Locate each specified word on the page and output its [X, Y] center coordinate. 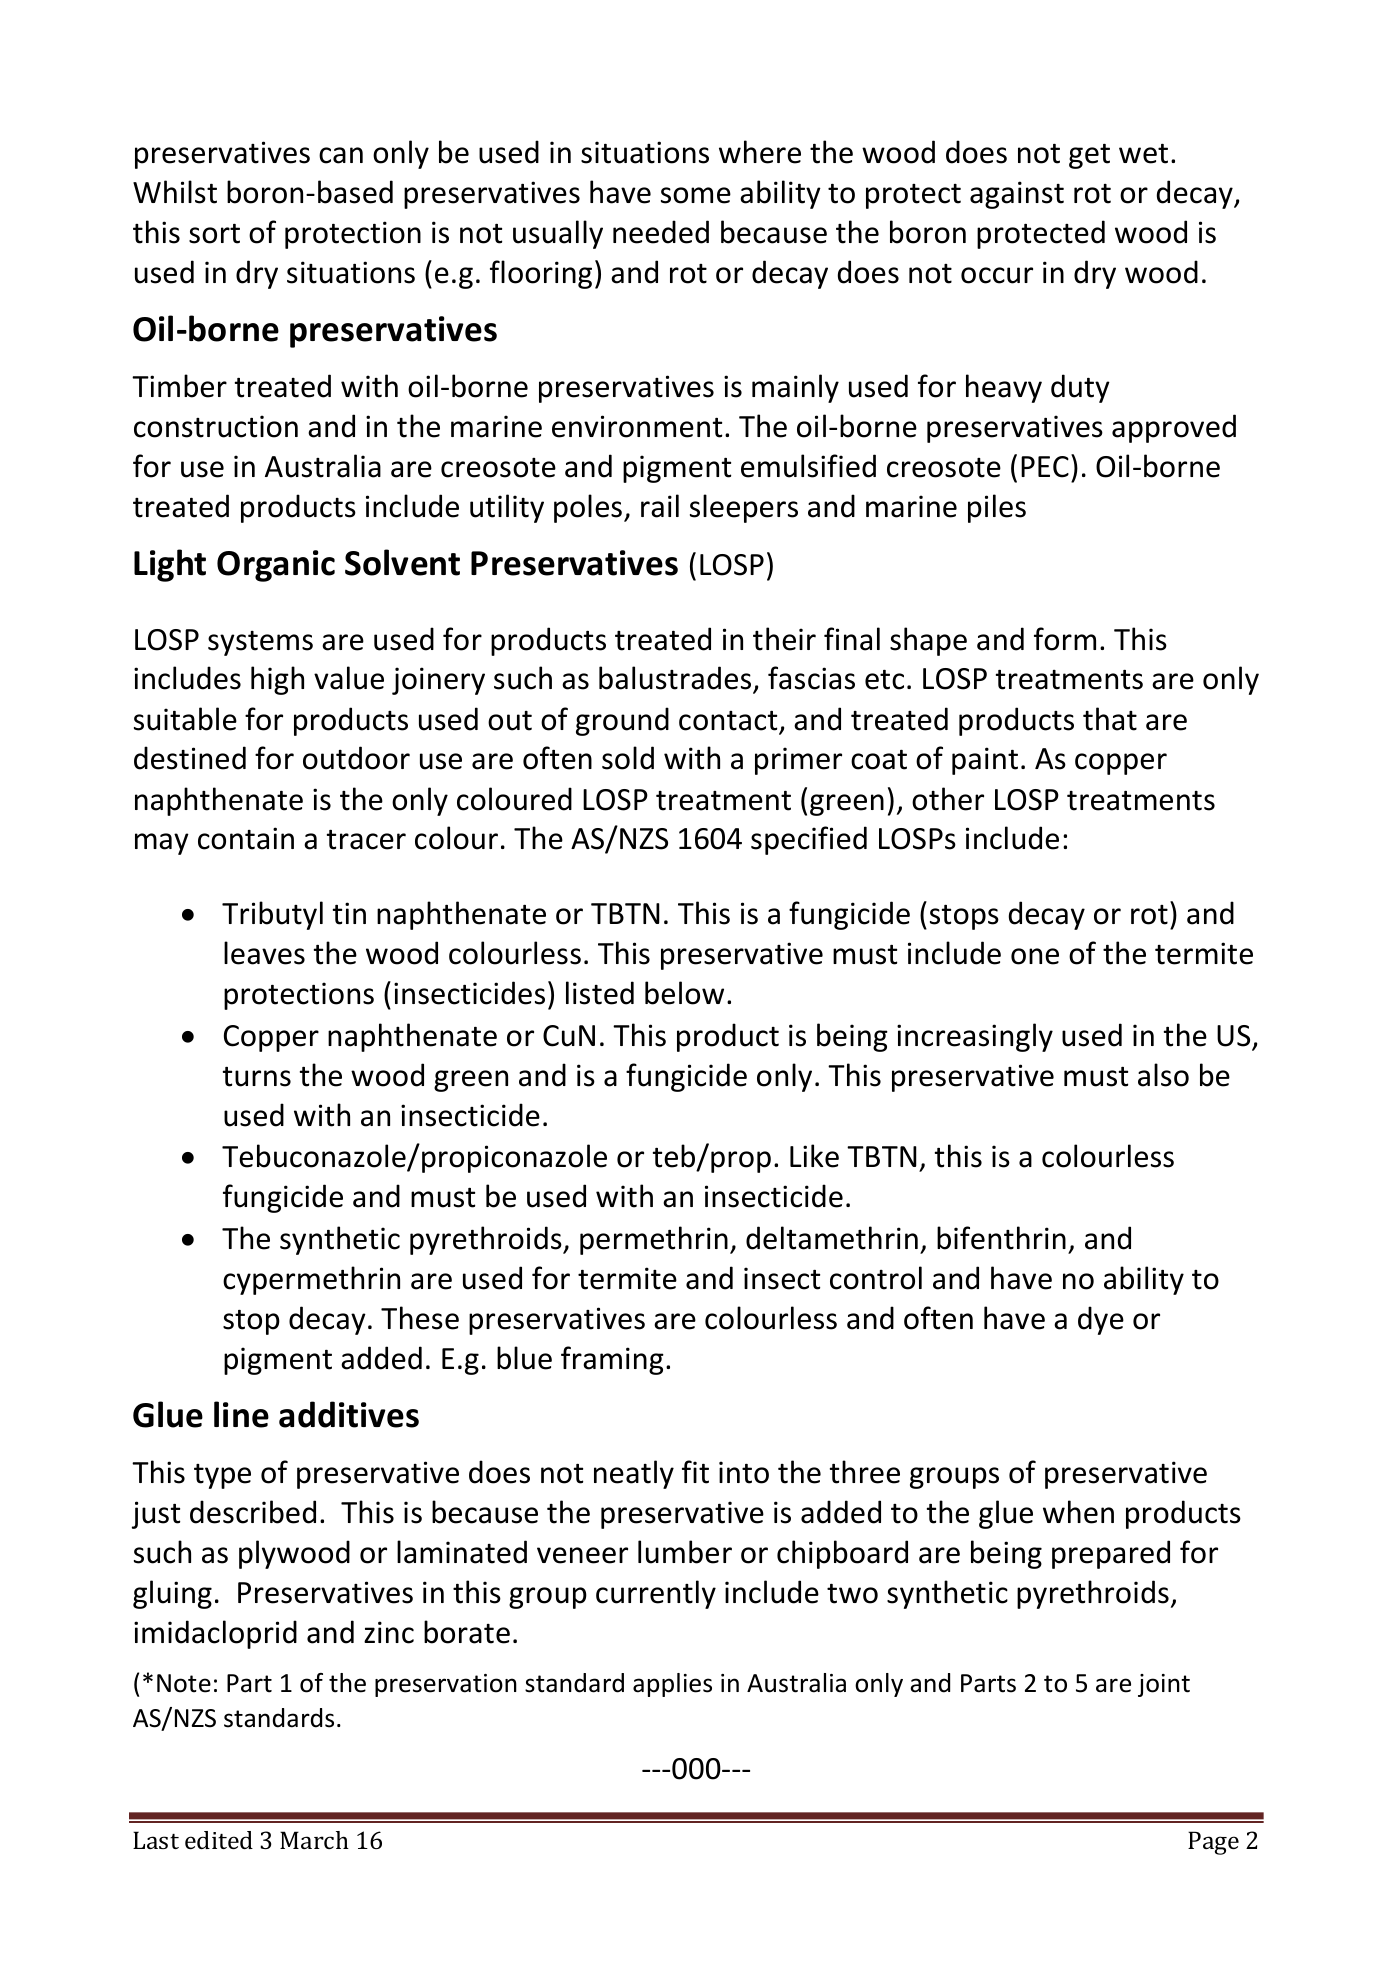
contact [729, 722]
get [1089, 156]
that [1110, 719]
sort [214, 234]
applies [672, 1685]
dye [1101, 1320]
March [314, 1840]
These [420, 1318]
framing [612, 1360]
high [277, 680]
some [696, 195]
